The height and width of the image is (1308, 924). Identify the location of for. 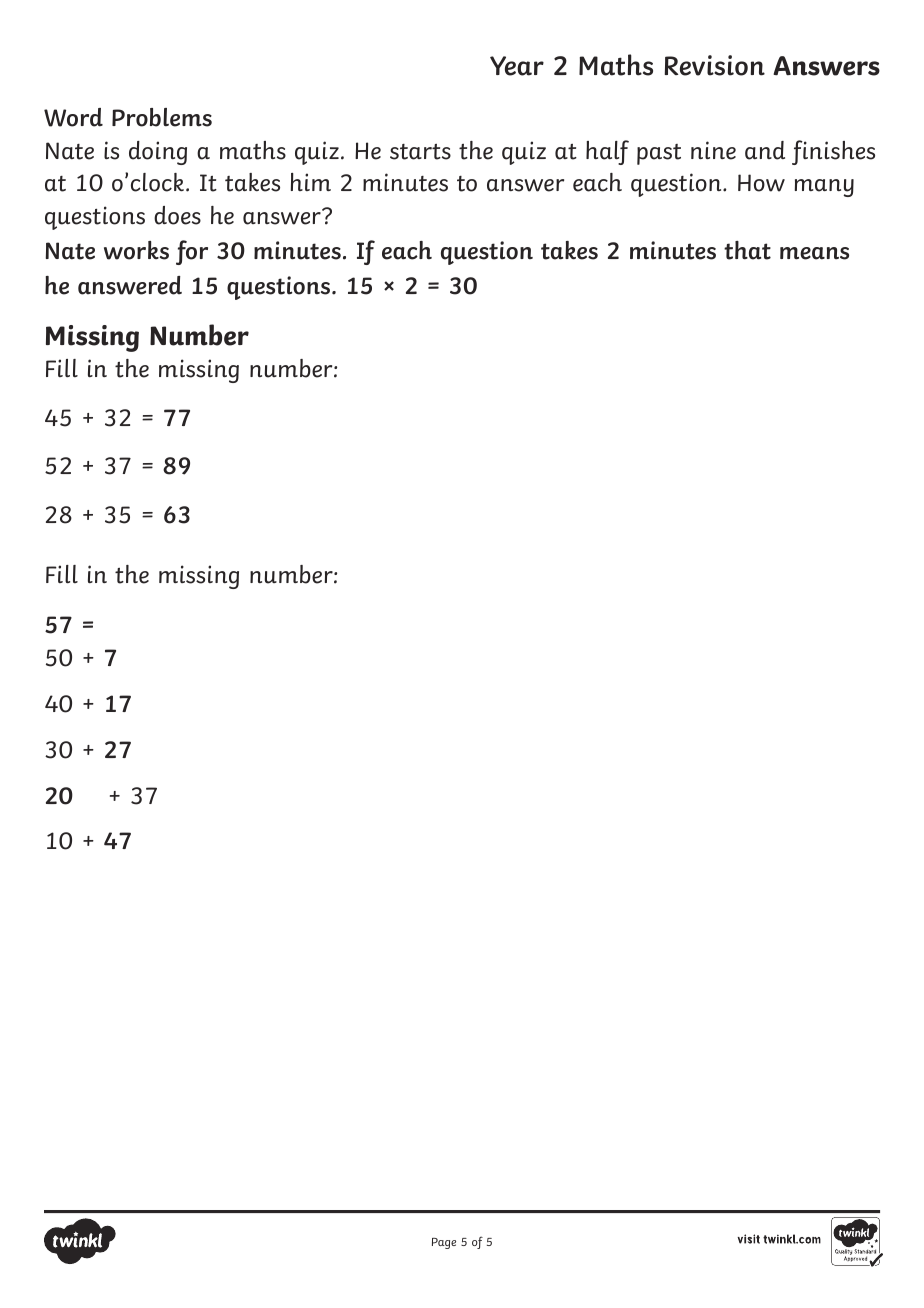
(192, 252).
